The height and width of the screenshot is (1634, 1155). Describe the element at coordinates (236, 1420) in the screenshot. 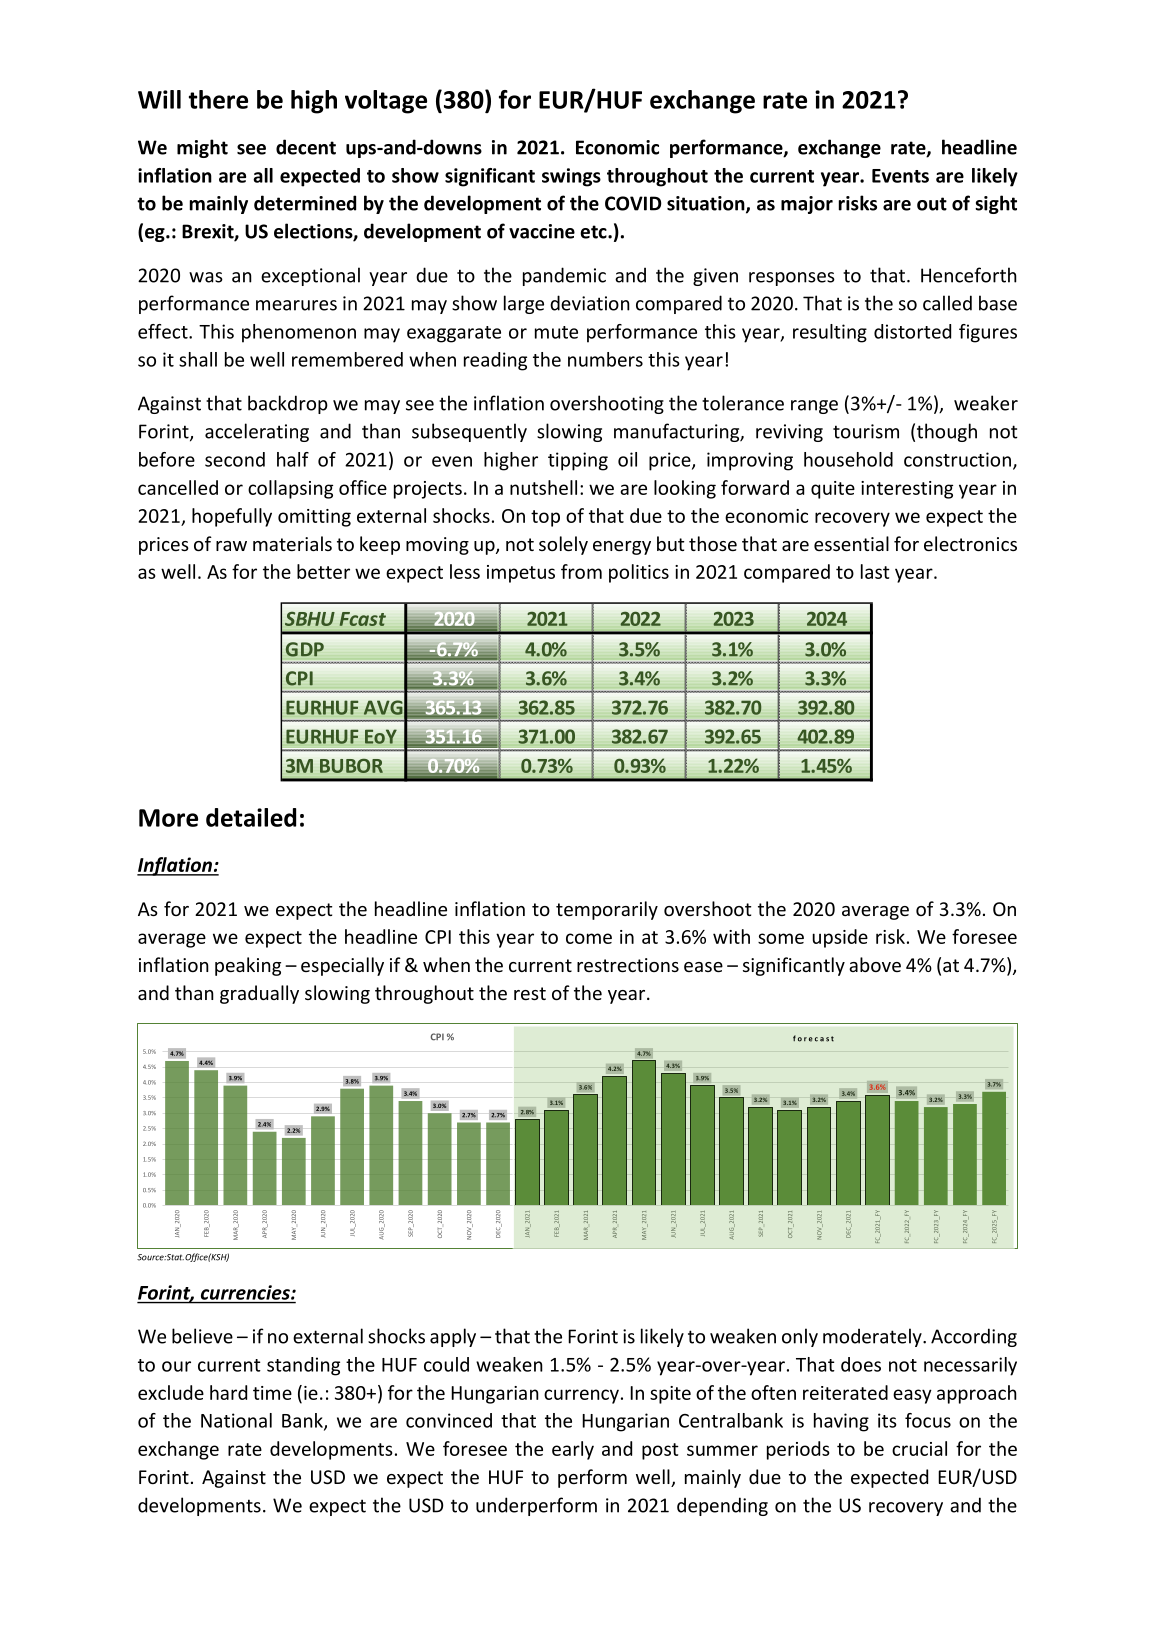

I see `National` at that location.
